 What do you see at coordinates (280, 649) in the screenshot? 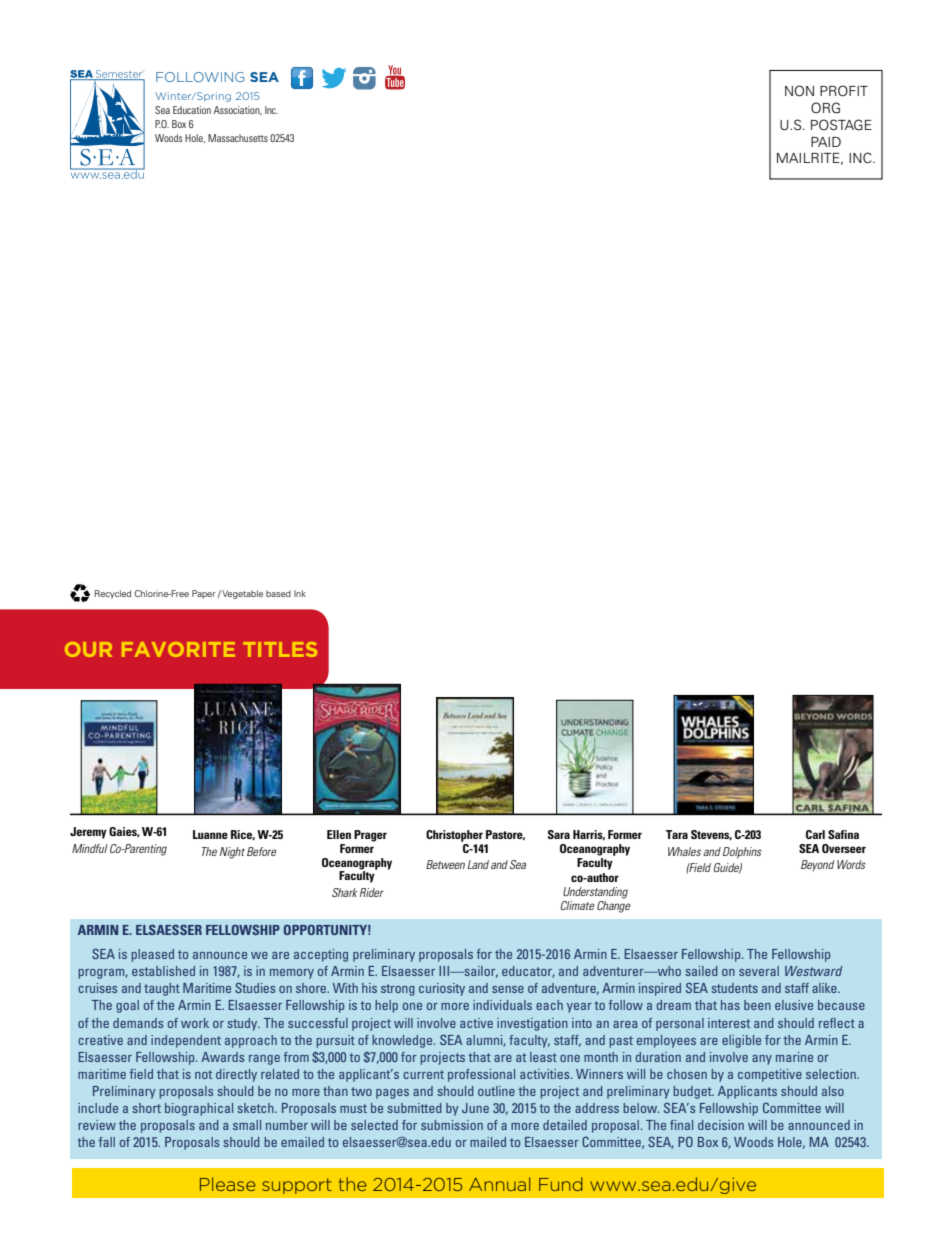
I see `TITLES` at bounding box center [280, 649].
